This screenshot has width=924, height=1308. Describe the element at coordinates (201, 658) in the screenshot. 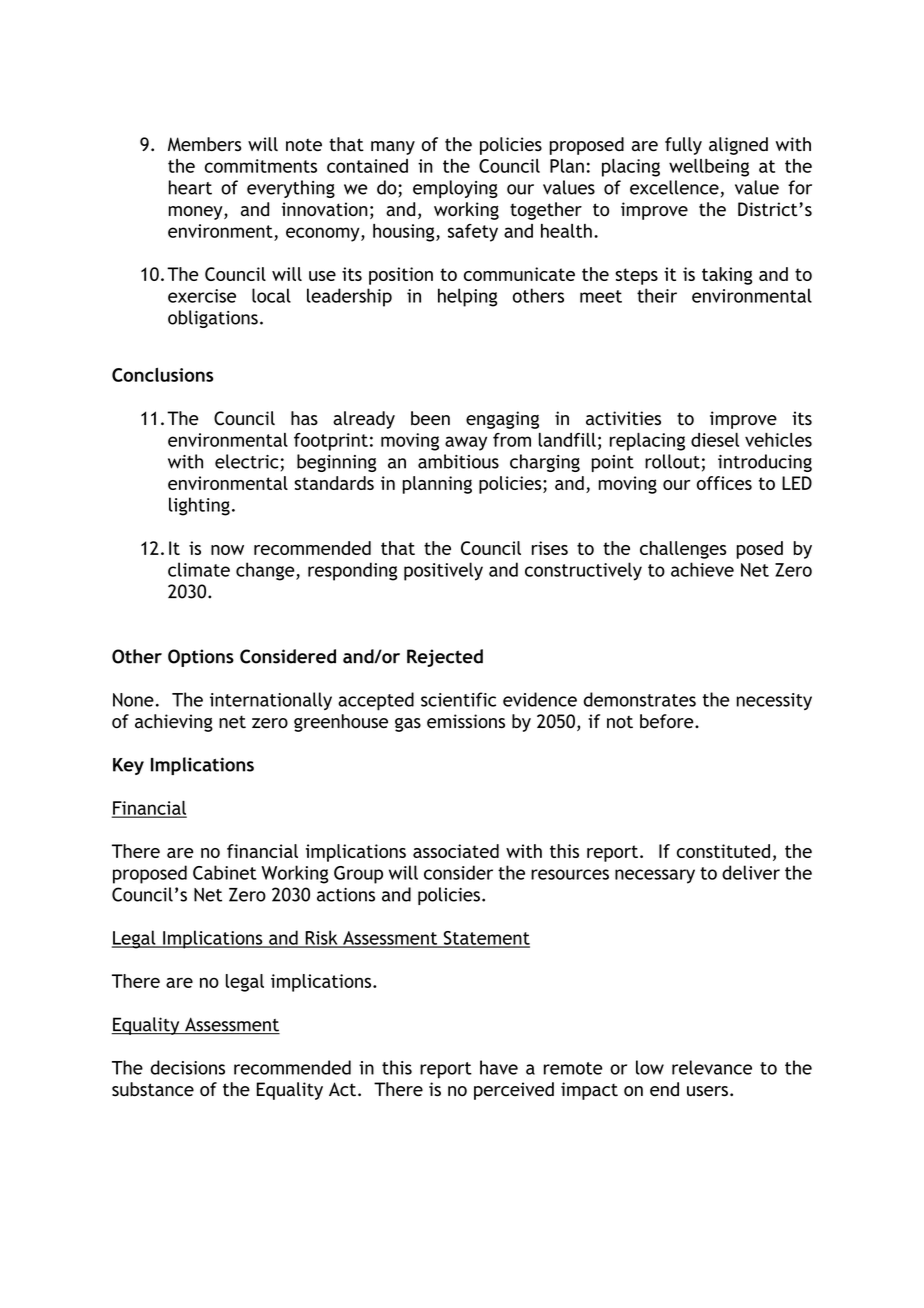

I see `Options` at that location.
